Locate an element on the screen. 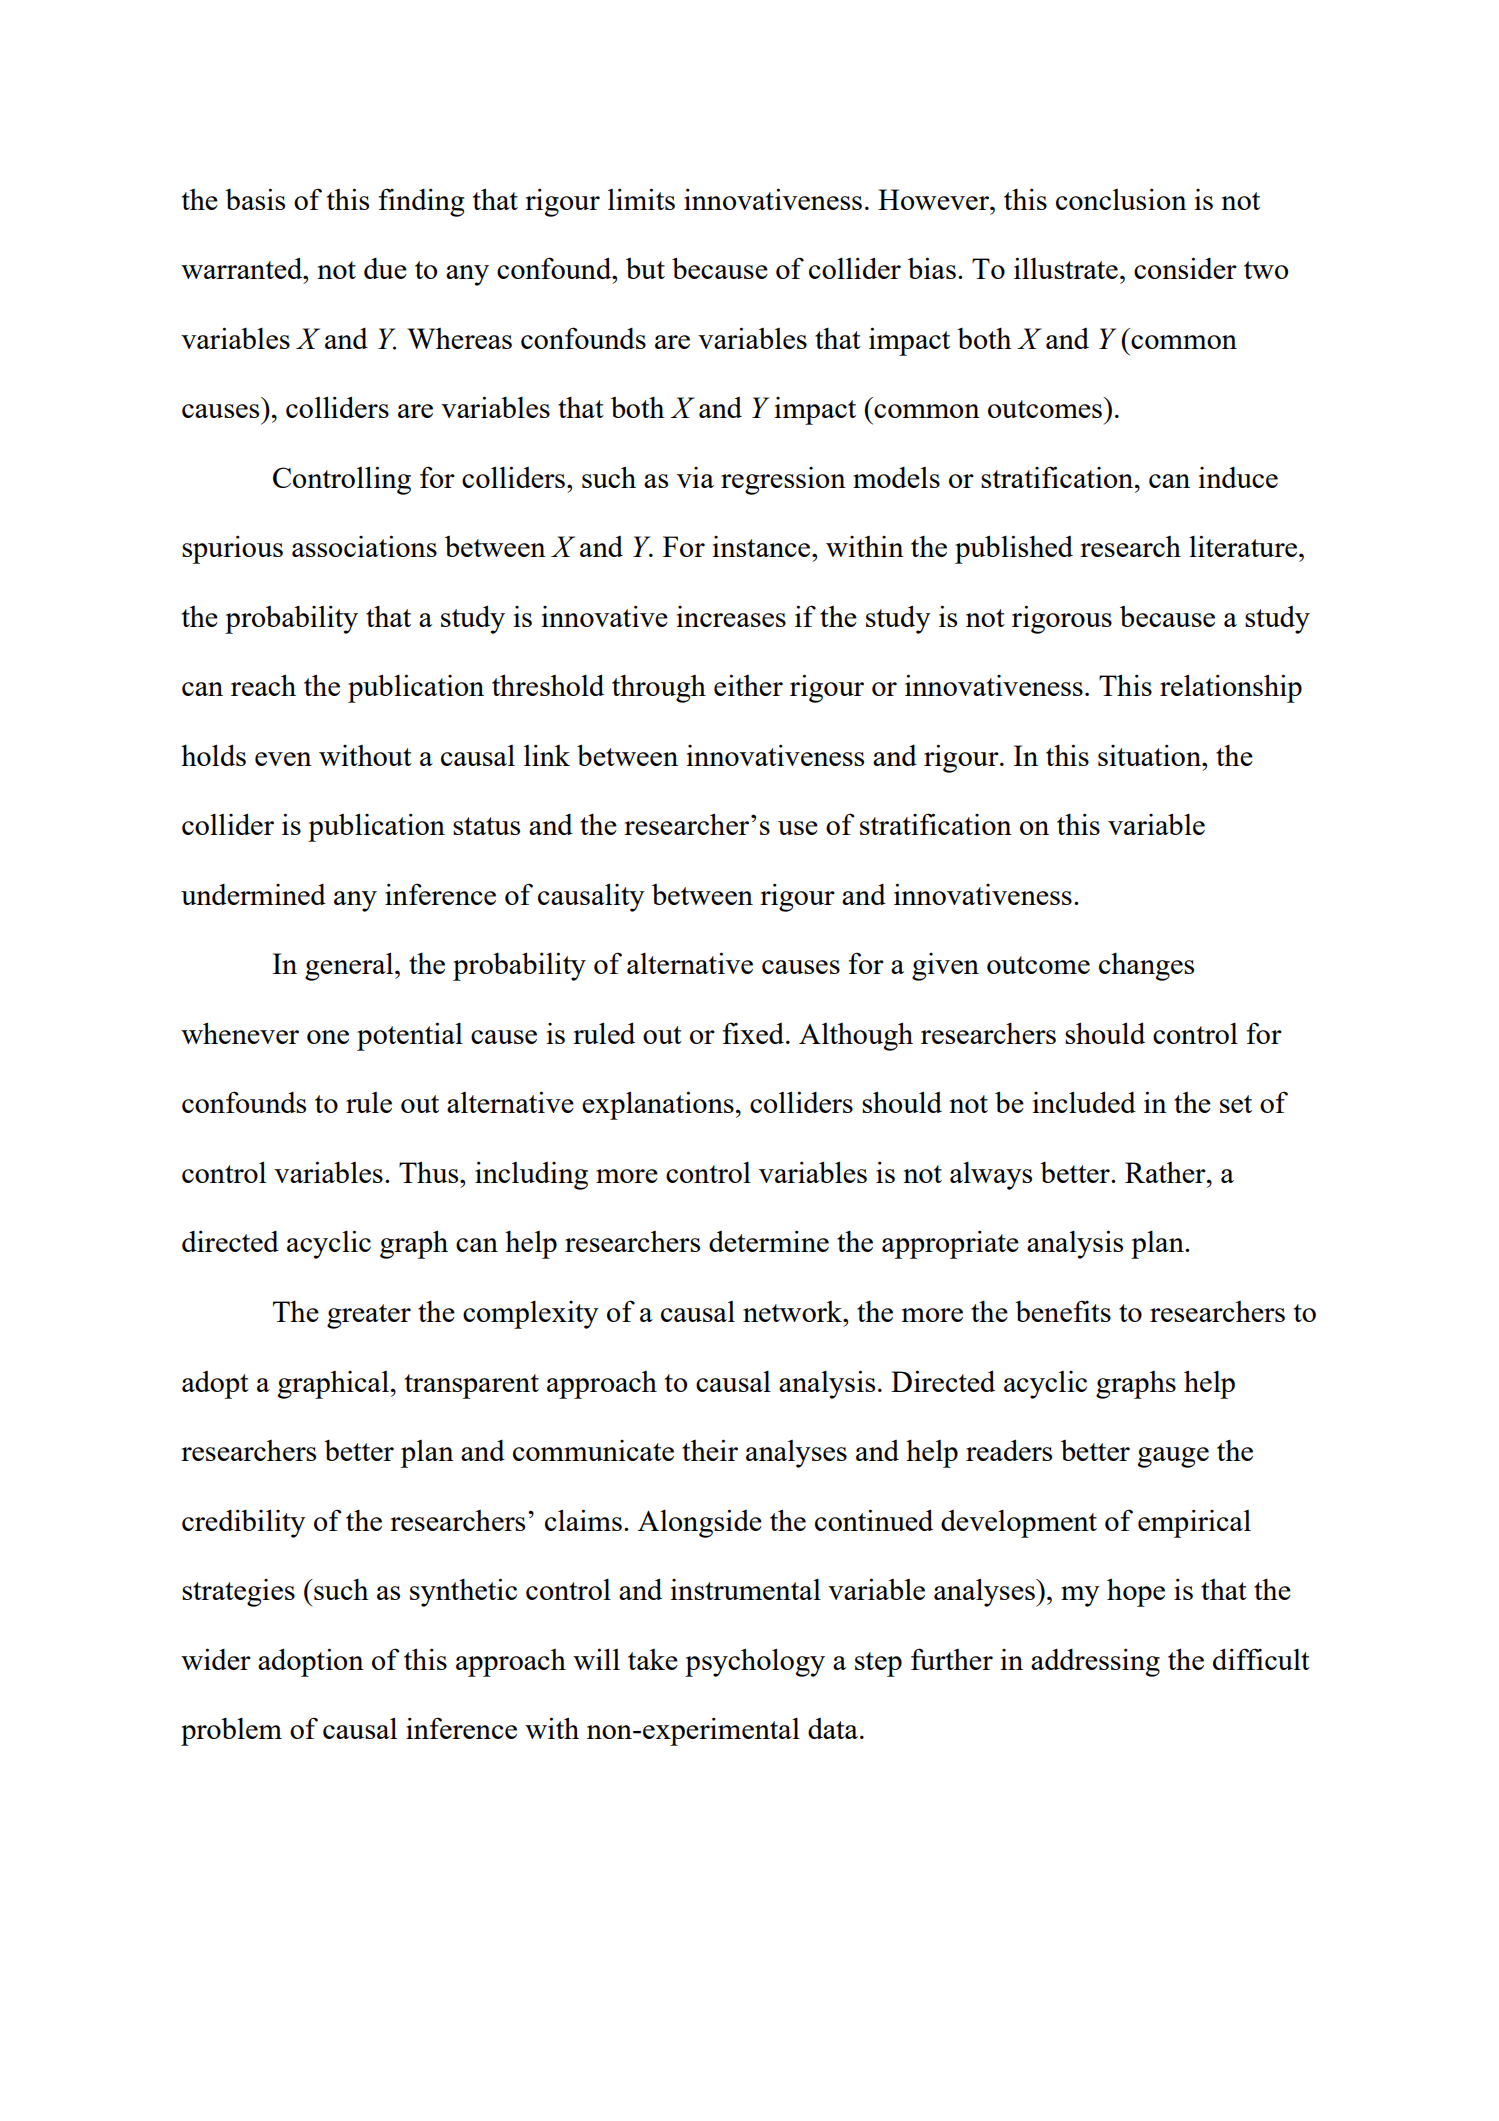  consider is located at coordinates (1185, 268).
